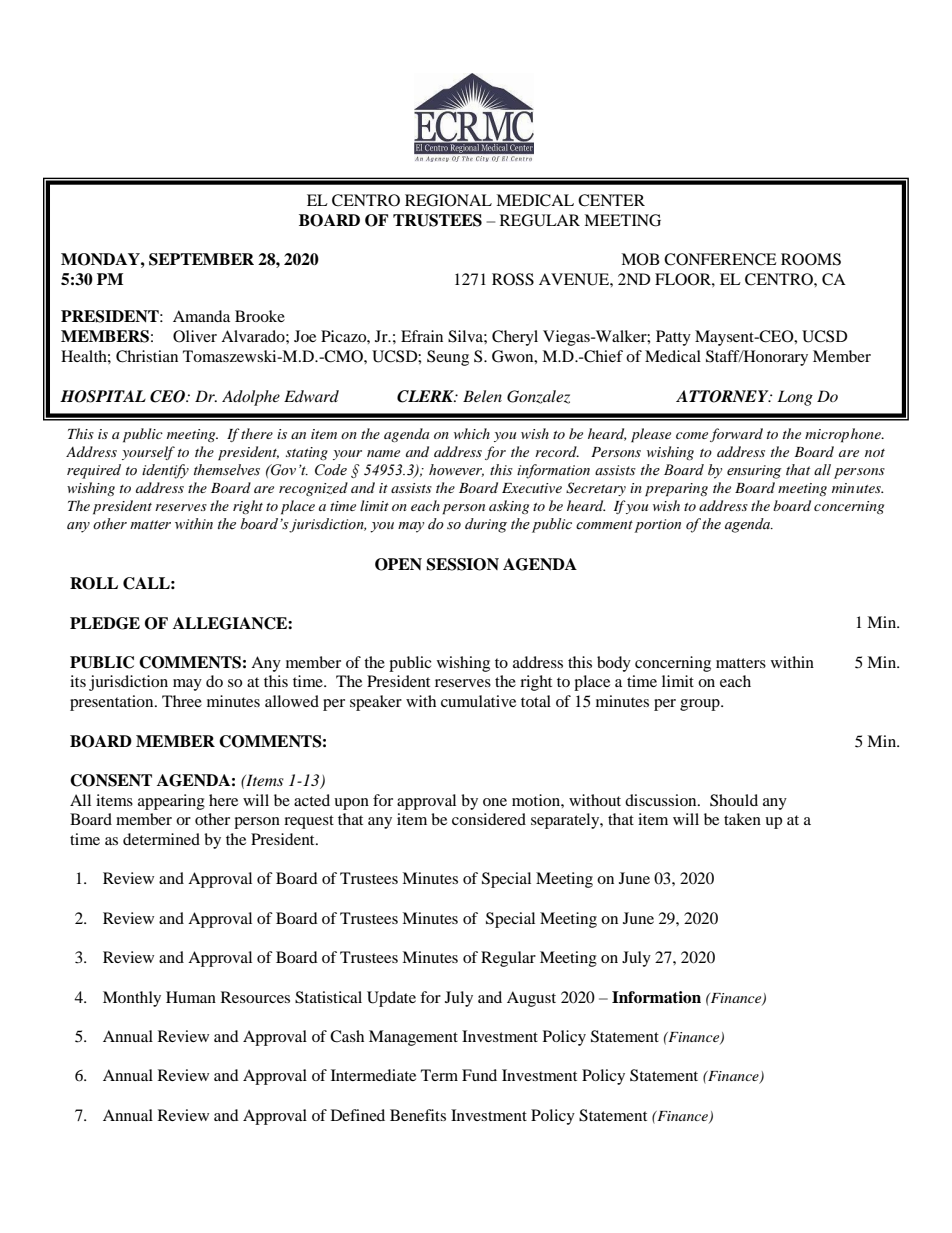 This screenshot has height=1233, width=952. Describe the element at coordinates (701, 705) in the screenshot. I see `group` at that location.
